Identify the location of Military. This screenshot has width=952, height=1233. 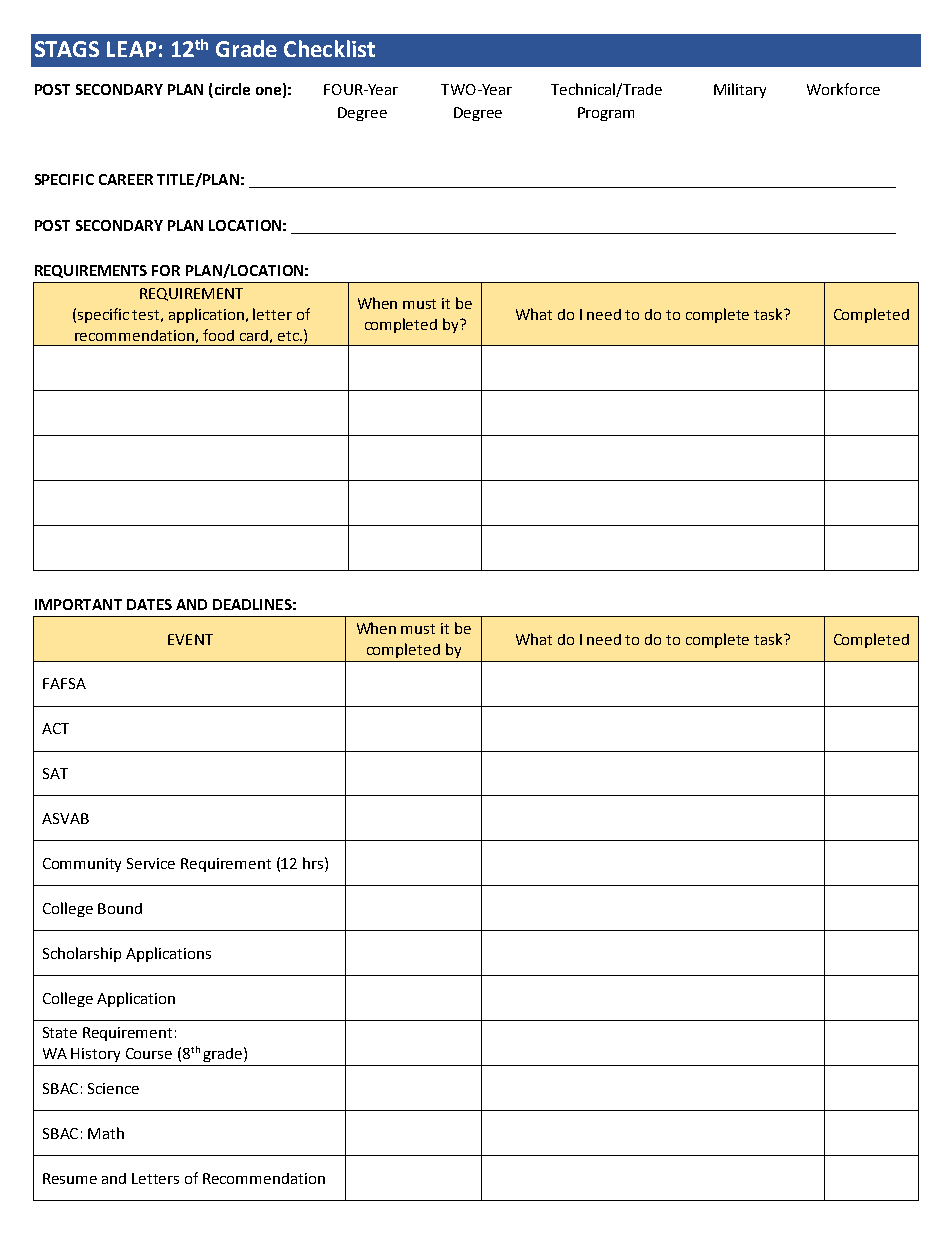
(740, 90).
